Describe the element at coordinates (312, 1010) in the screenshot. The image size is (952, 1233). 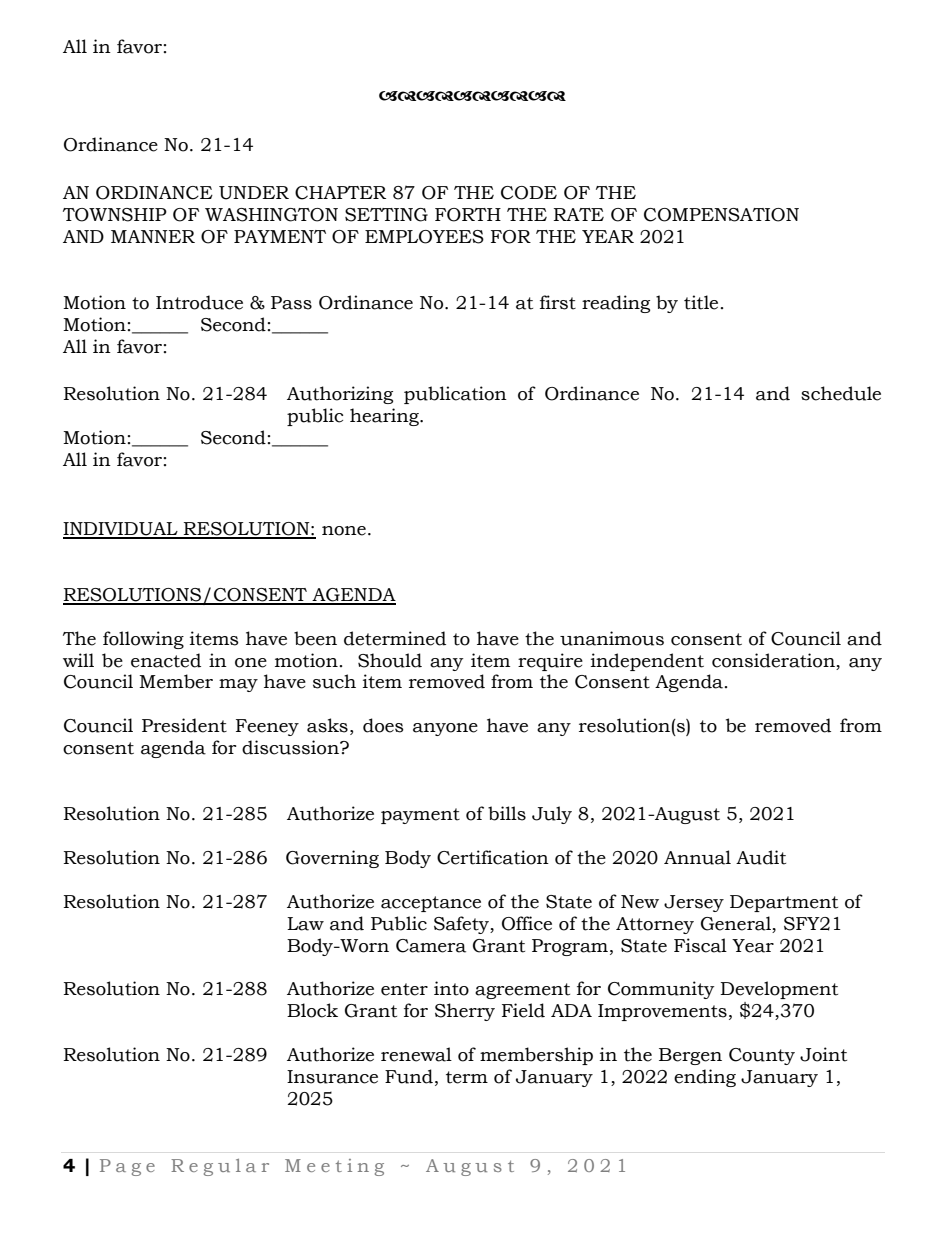
I see `Block` at that location.
